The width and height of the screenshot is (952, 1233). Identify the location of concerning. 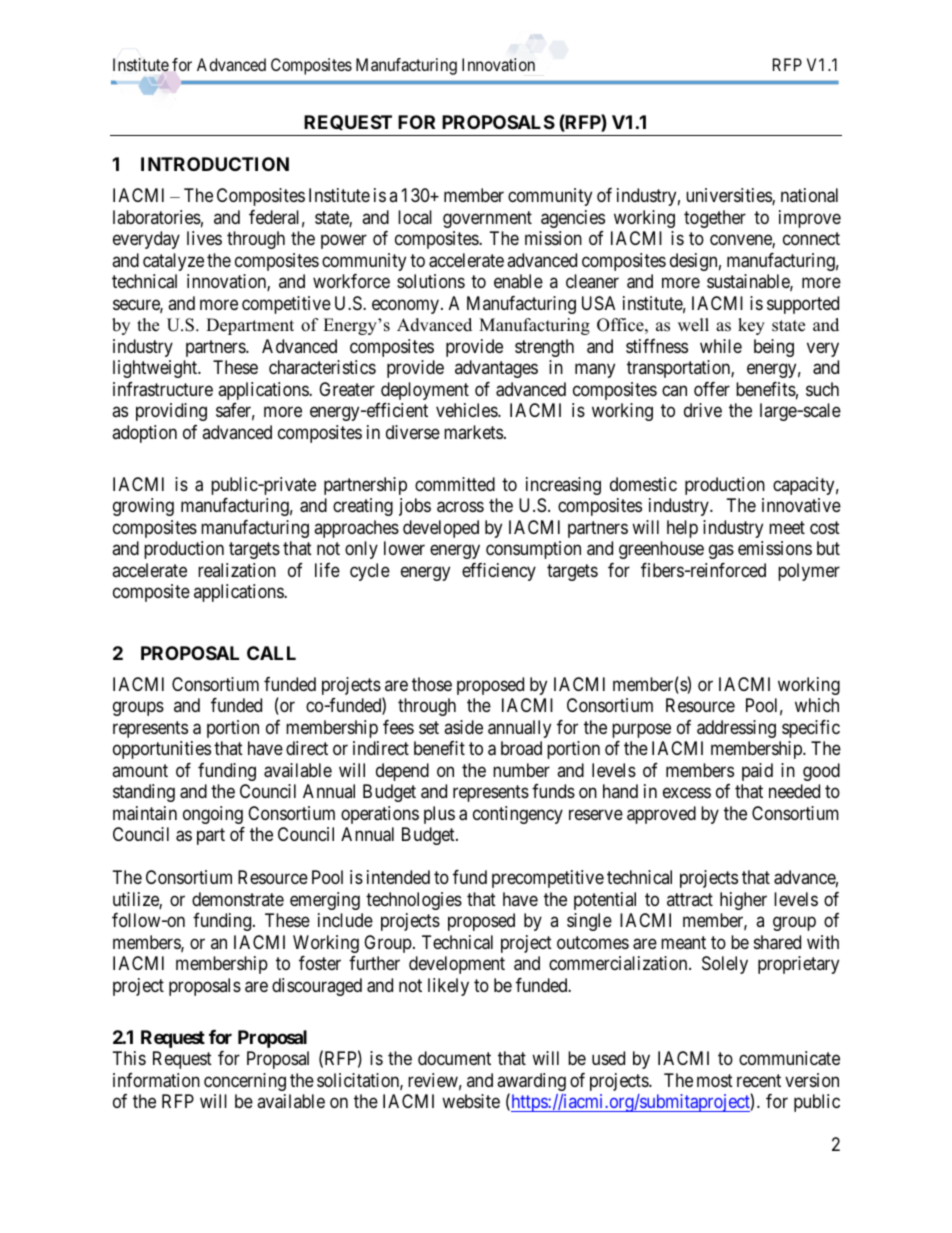
(245, 1082).
